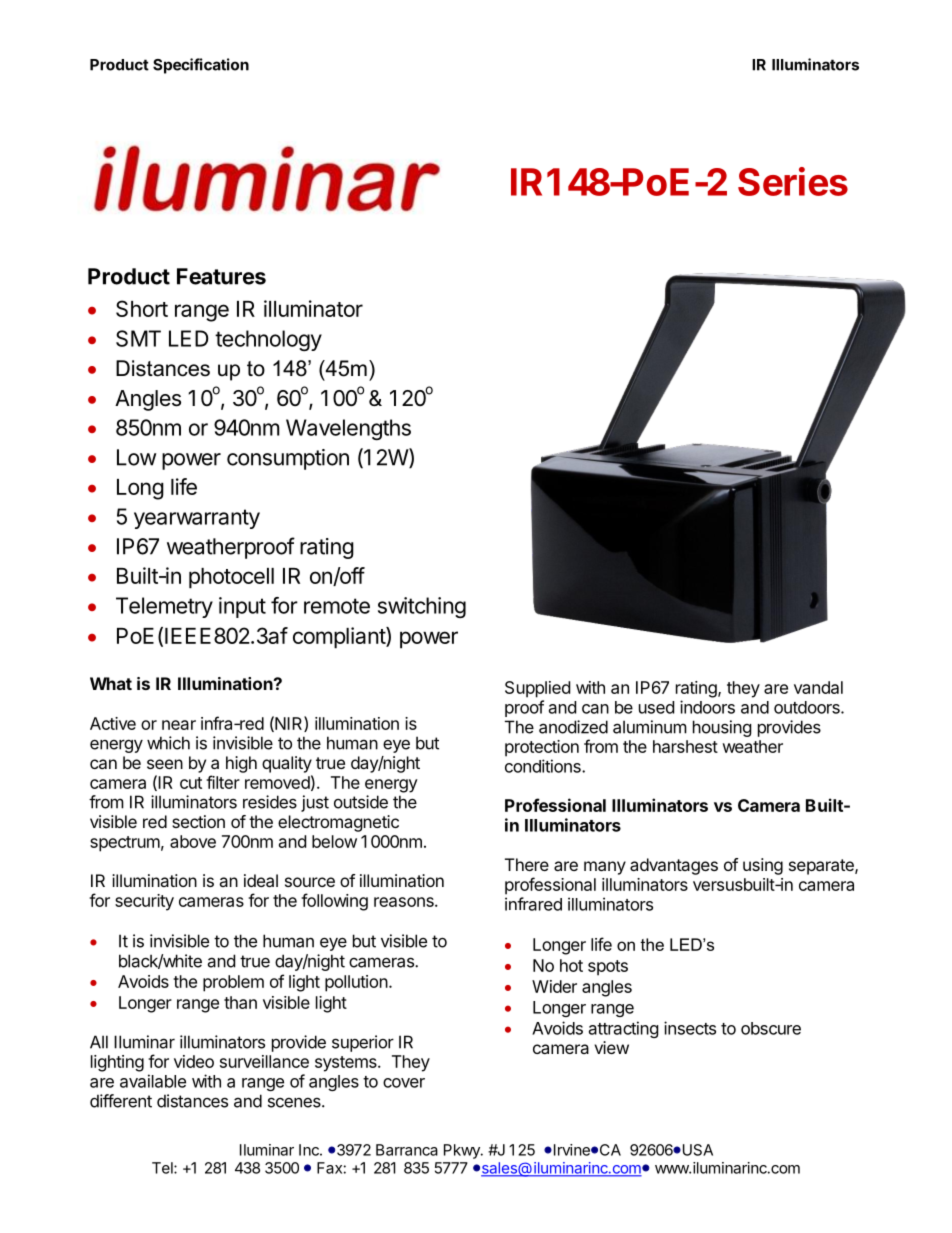 This image has width=952, height=1233. What do you see at coordinates (201, 66) in the image?
I see `Specification` at bounding box center [201, 66].
